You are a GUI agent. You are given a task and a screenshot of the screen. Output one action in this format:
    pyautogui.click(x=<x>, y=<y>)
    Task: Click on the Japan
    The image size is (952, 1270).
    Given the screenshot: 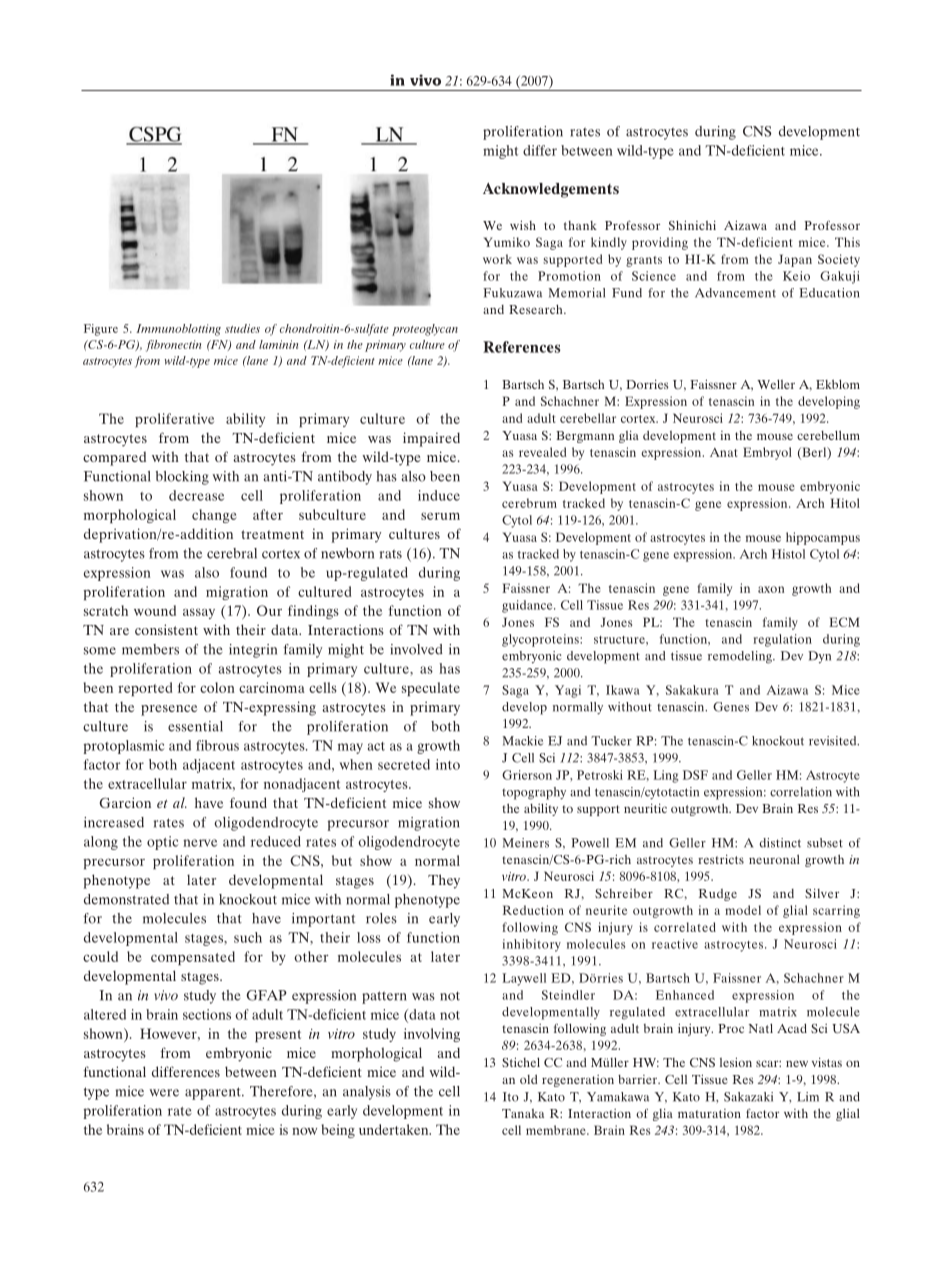 What is the action you would take?
    pyautogui.click(x=795, y=260)
